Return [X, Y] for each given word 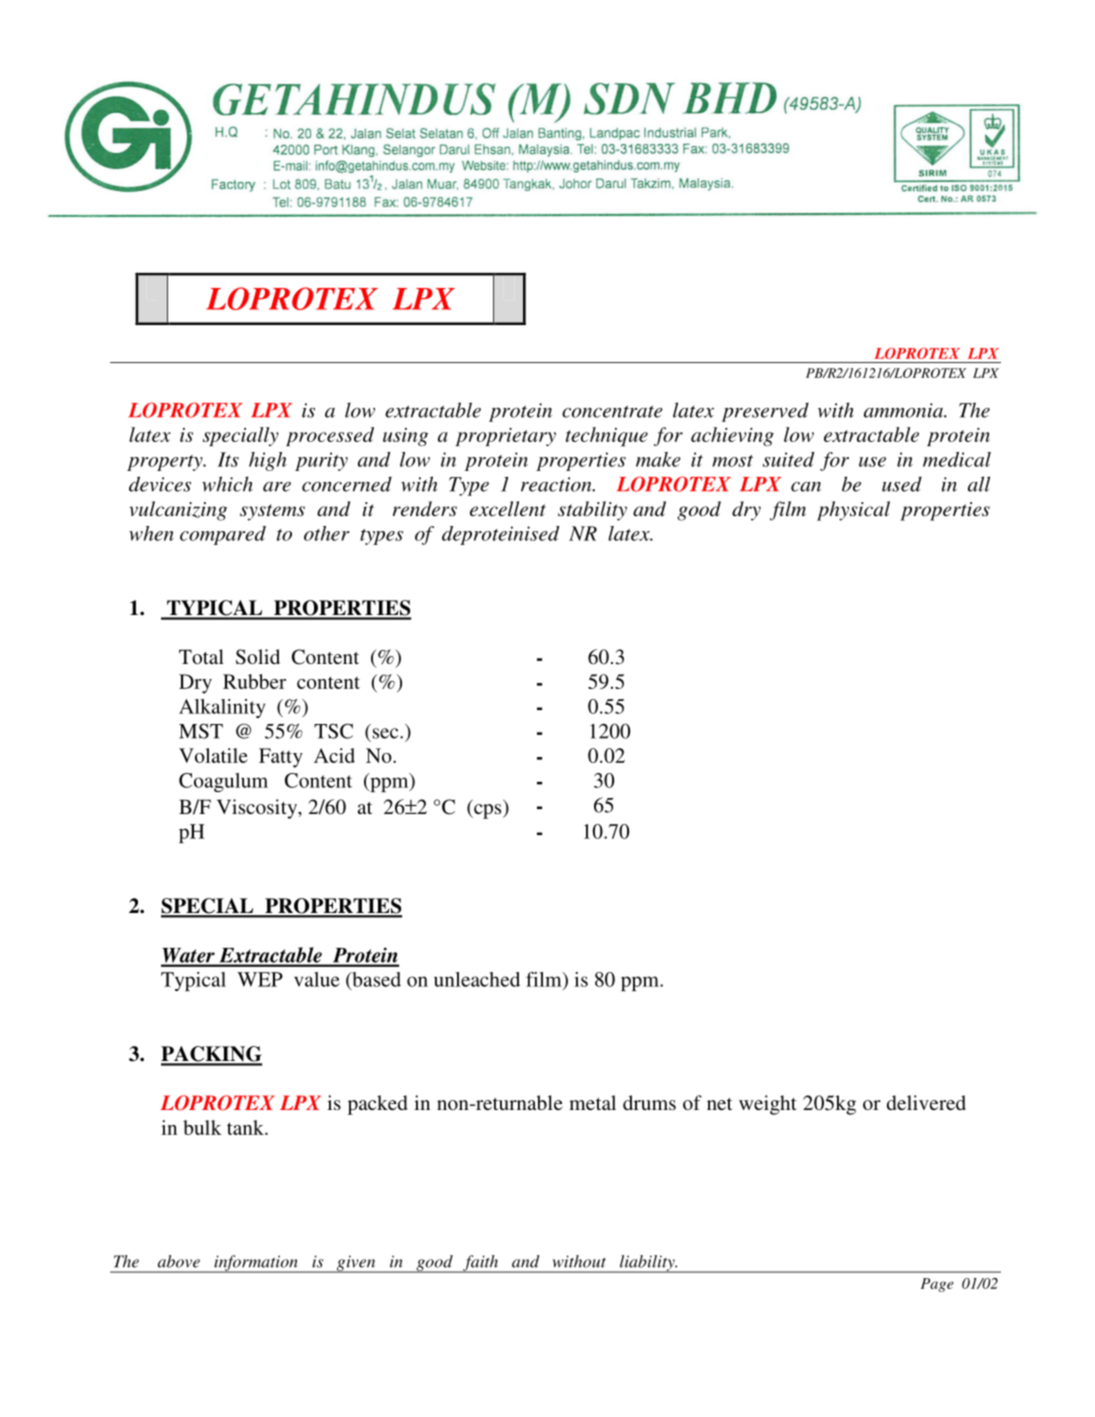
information [256, 1264]
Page [937, 1285]
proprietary [506, 437]
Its [228, 459]
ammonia [904, 410]
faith [480, 1264]
